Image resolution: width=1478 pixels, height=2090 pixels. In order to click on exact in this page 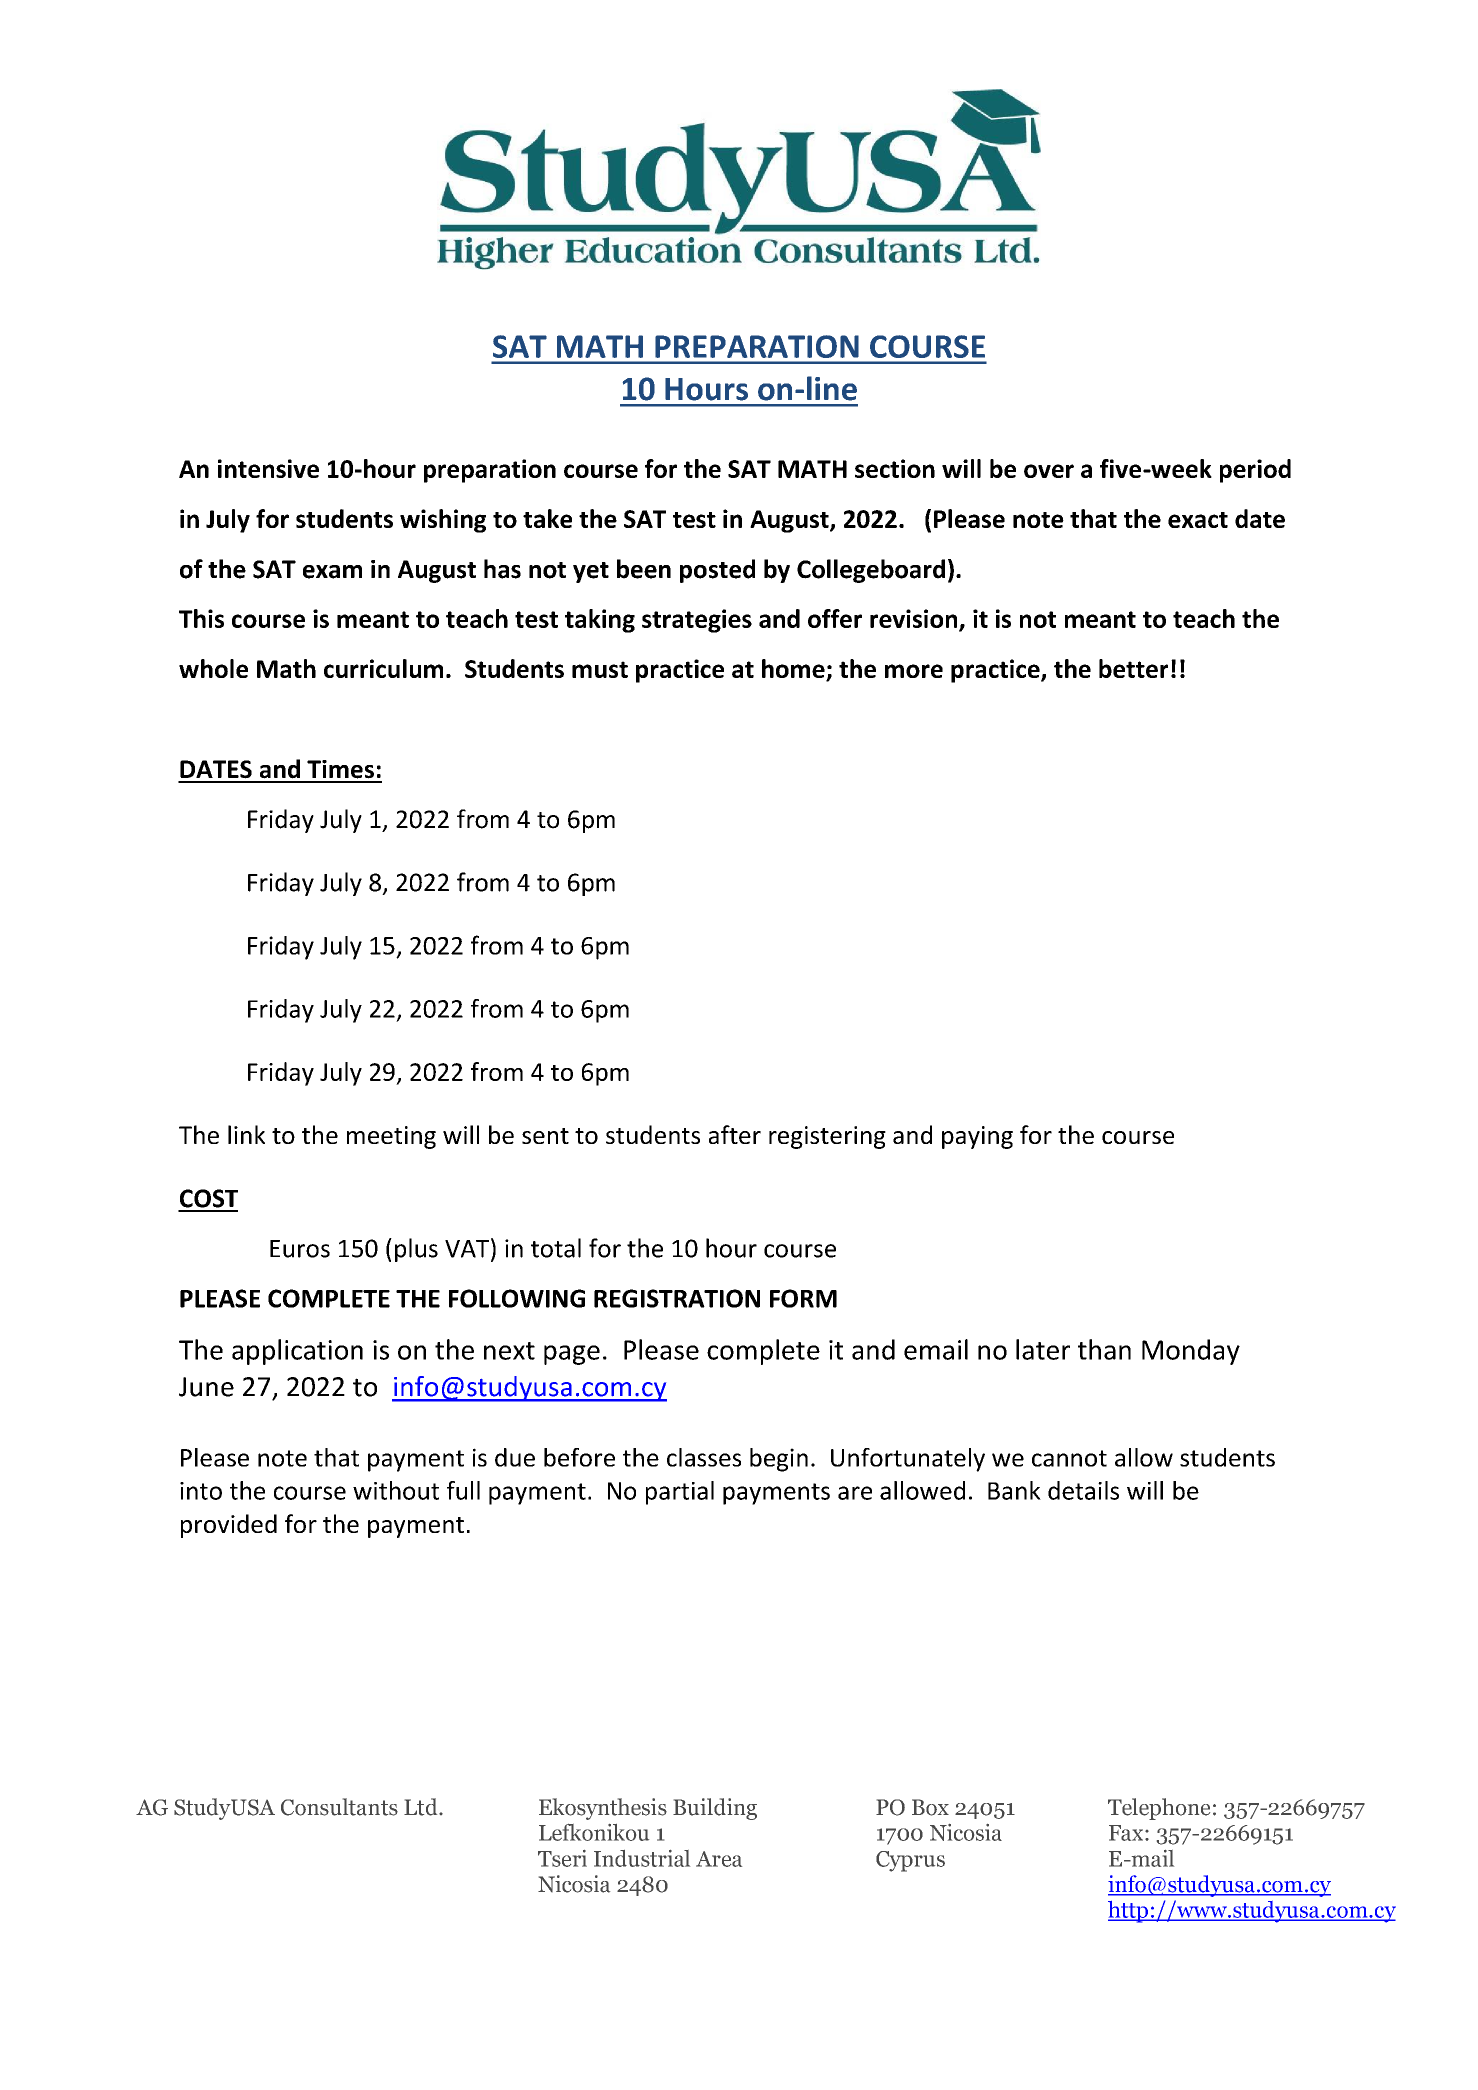, I will do `click(1198, 520)`.
